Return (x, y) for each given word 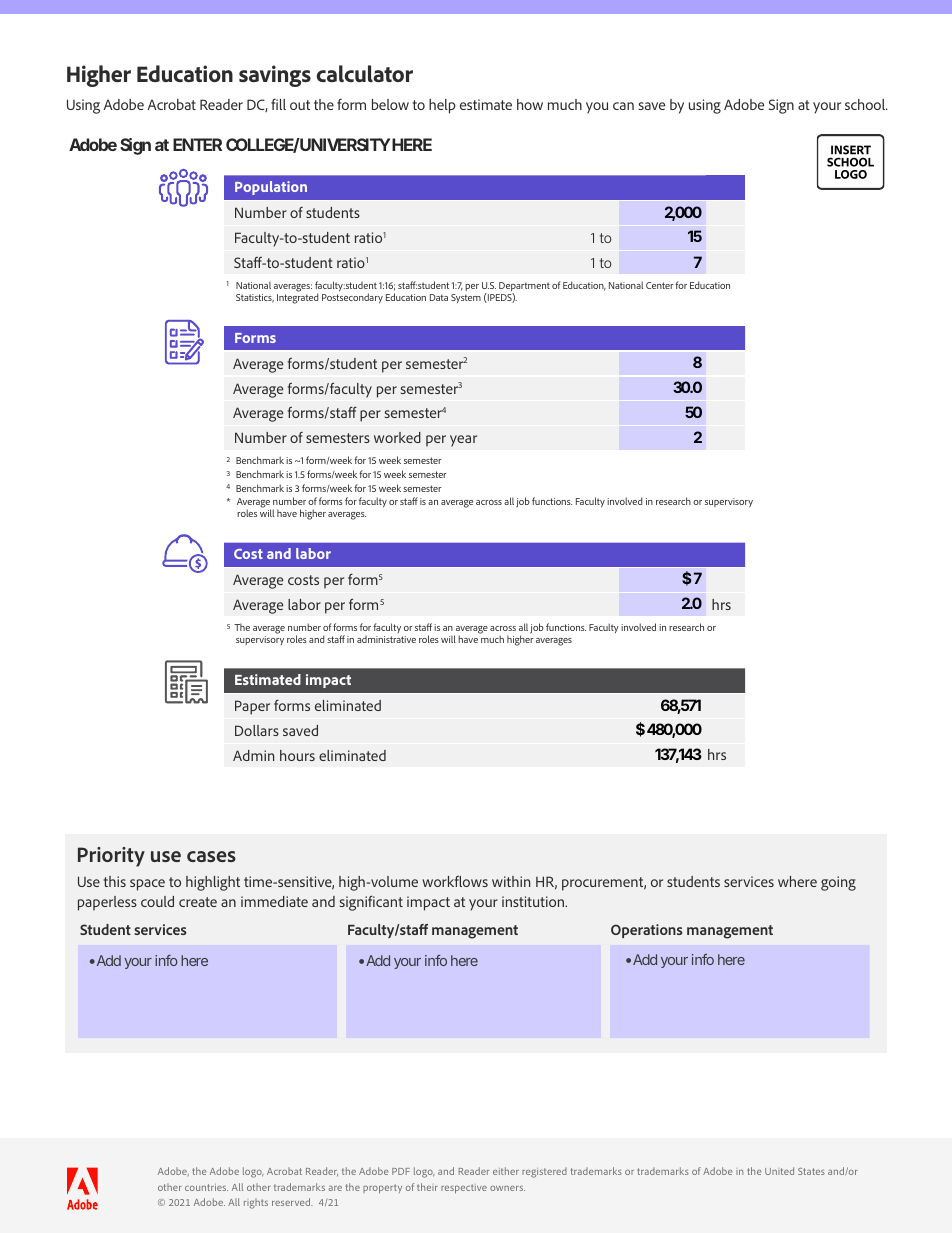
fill (278, 104)
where (797, 881)
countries (206, 1187)
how (530, 104)
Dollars (257, 730)
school (866, 104)
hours (297, 755)
